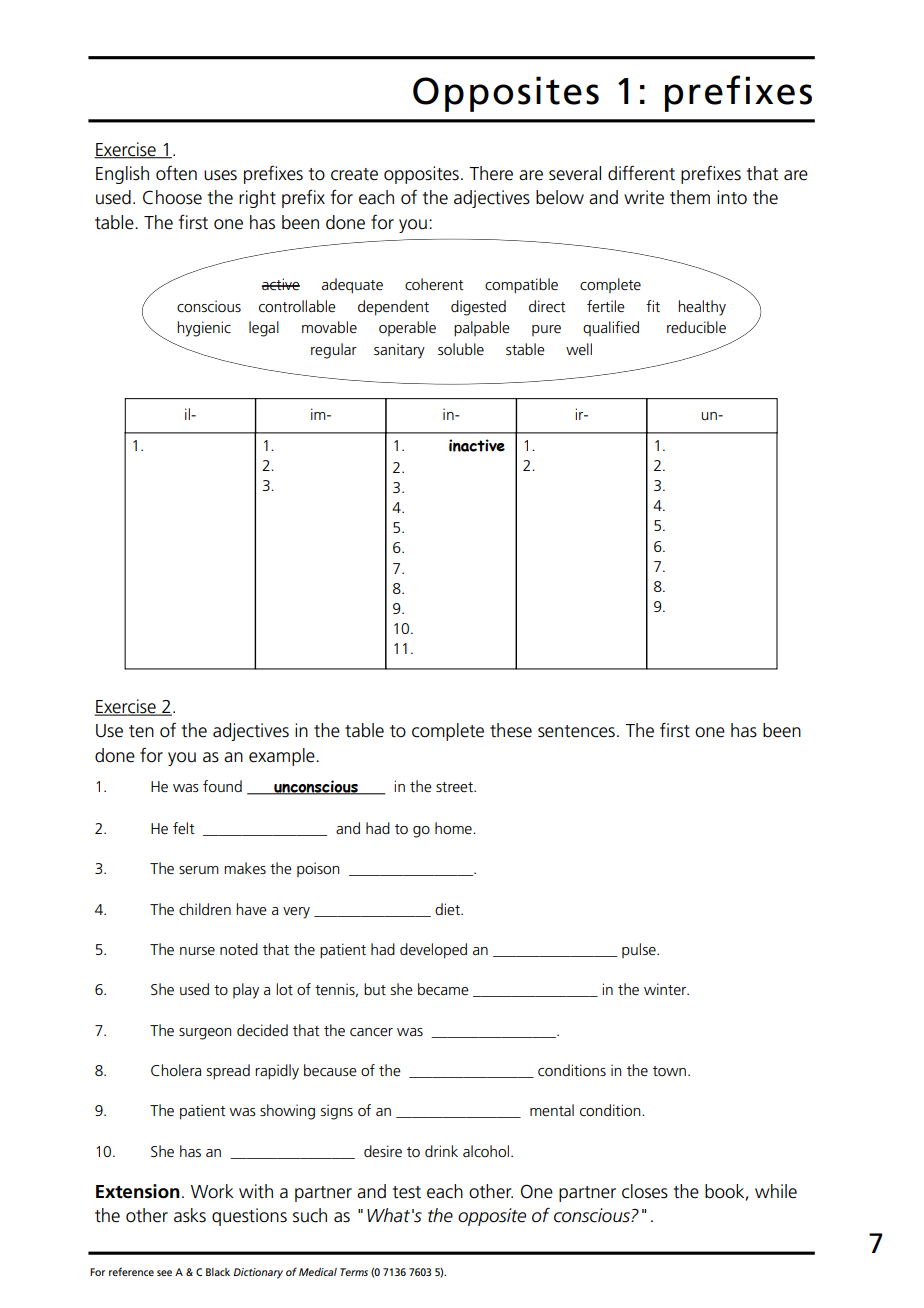 The image size is (924, 1308). I want to click on There, so click(491, 173).
